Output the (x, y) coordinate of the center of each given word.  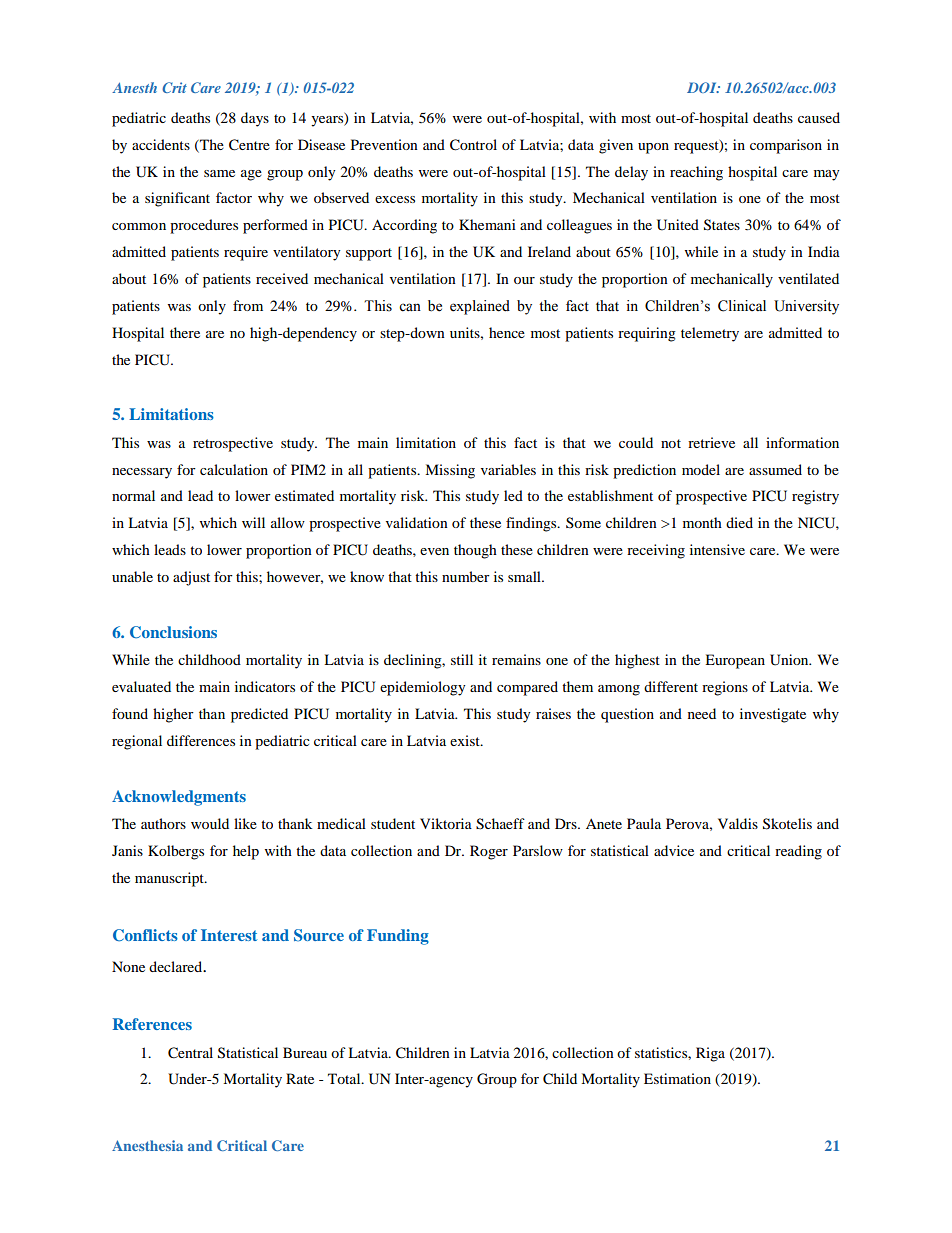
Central (190, 1053)
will (253, 522)
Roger (489, 852)
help (246, 852)
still (462, 659)
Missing (450, 471)
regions (725, 688)
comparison (786, 146)
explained (480, 307)
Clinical (742, 306)
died (739, 522)
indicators (265, 686)
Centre (249, 145)
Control (473, 145)
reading (798, 852)
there (185, 332)
